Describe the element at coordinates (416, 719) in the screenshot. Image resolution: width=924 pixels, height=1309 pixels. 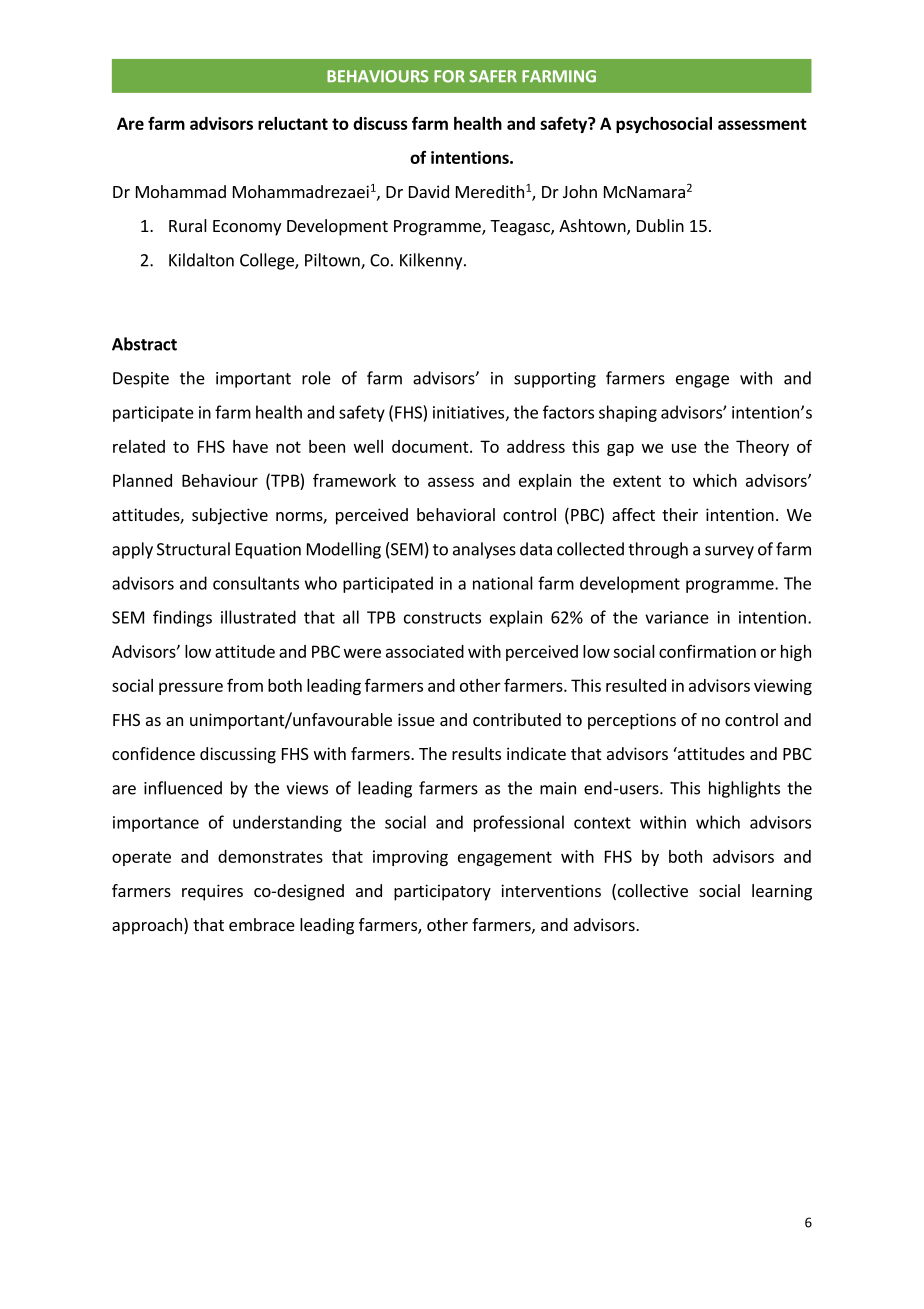
I see `issue` at that location.
